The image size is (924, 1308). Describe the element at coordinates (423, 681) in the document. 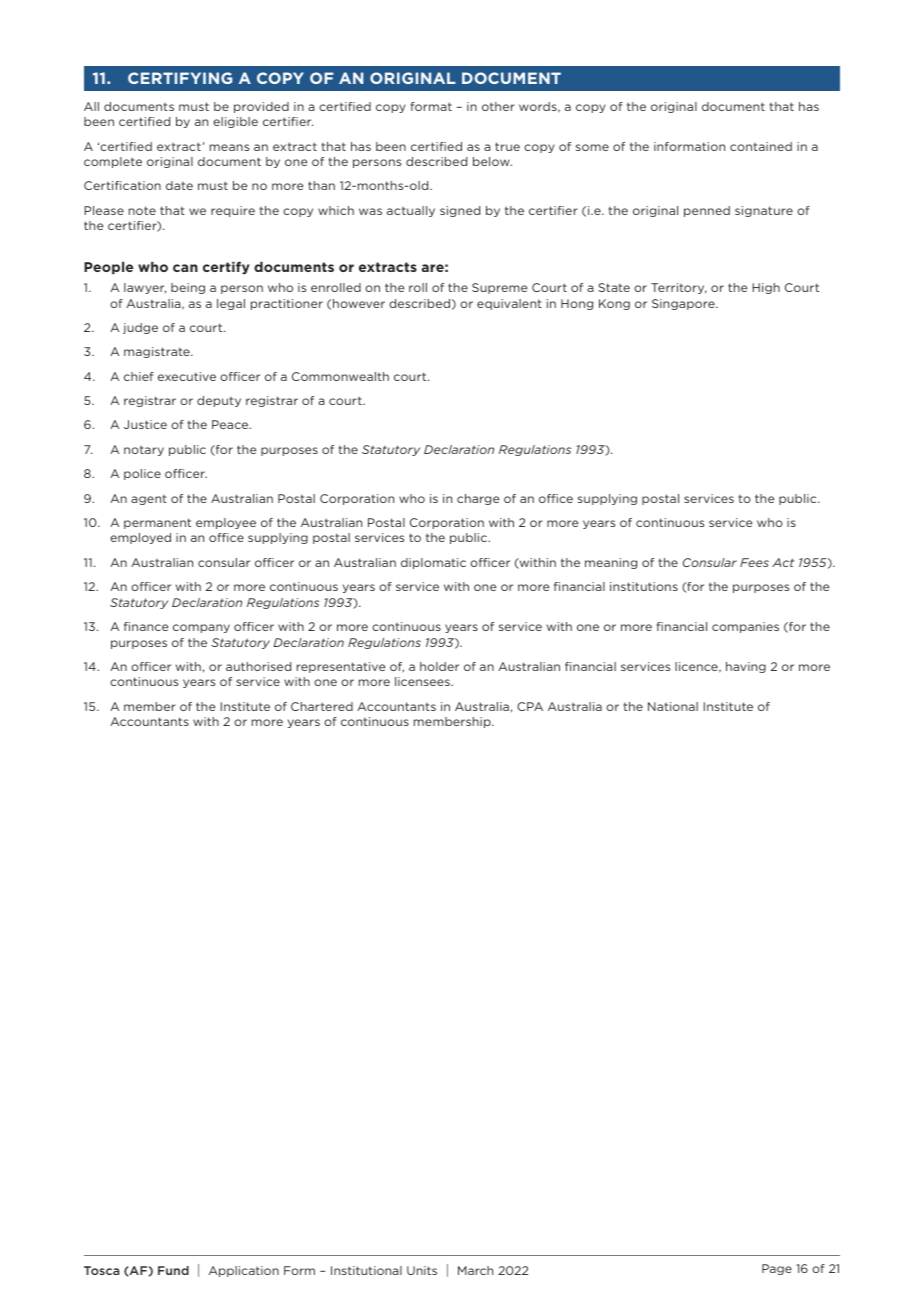

I see `licensees` at that location.
